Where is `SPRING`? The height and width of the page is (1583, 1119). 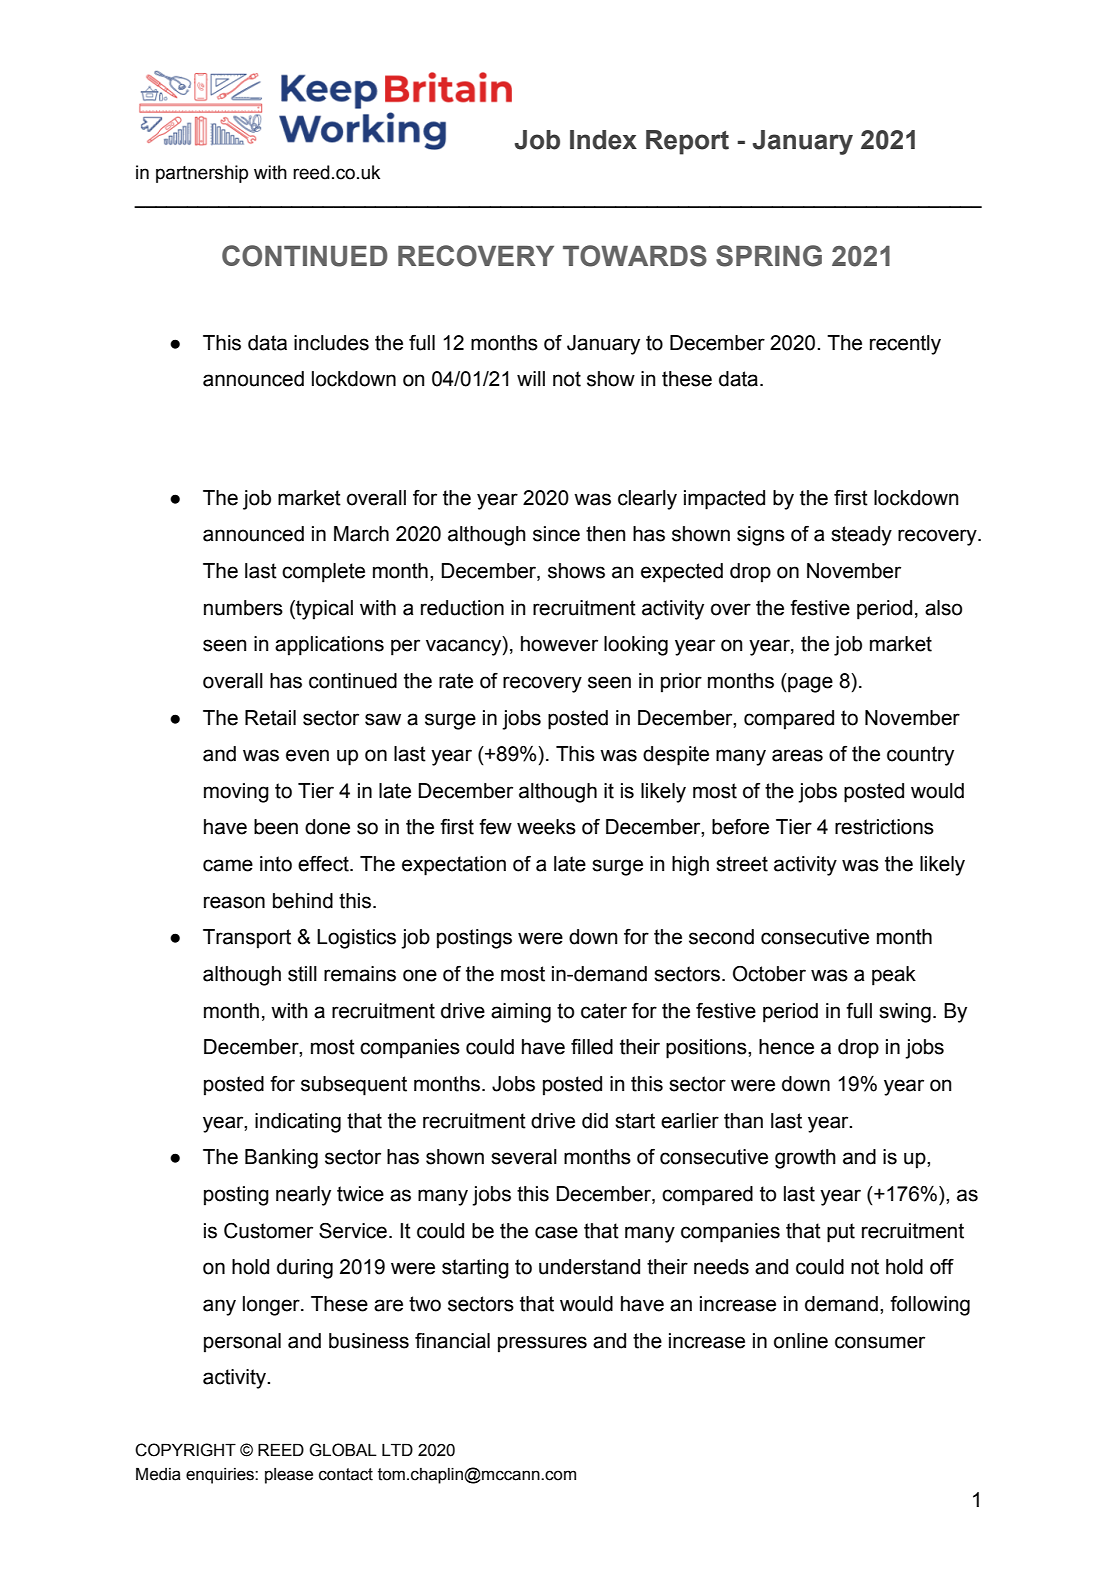
SPRING is located at coordinates (769, 256).
